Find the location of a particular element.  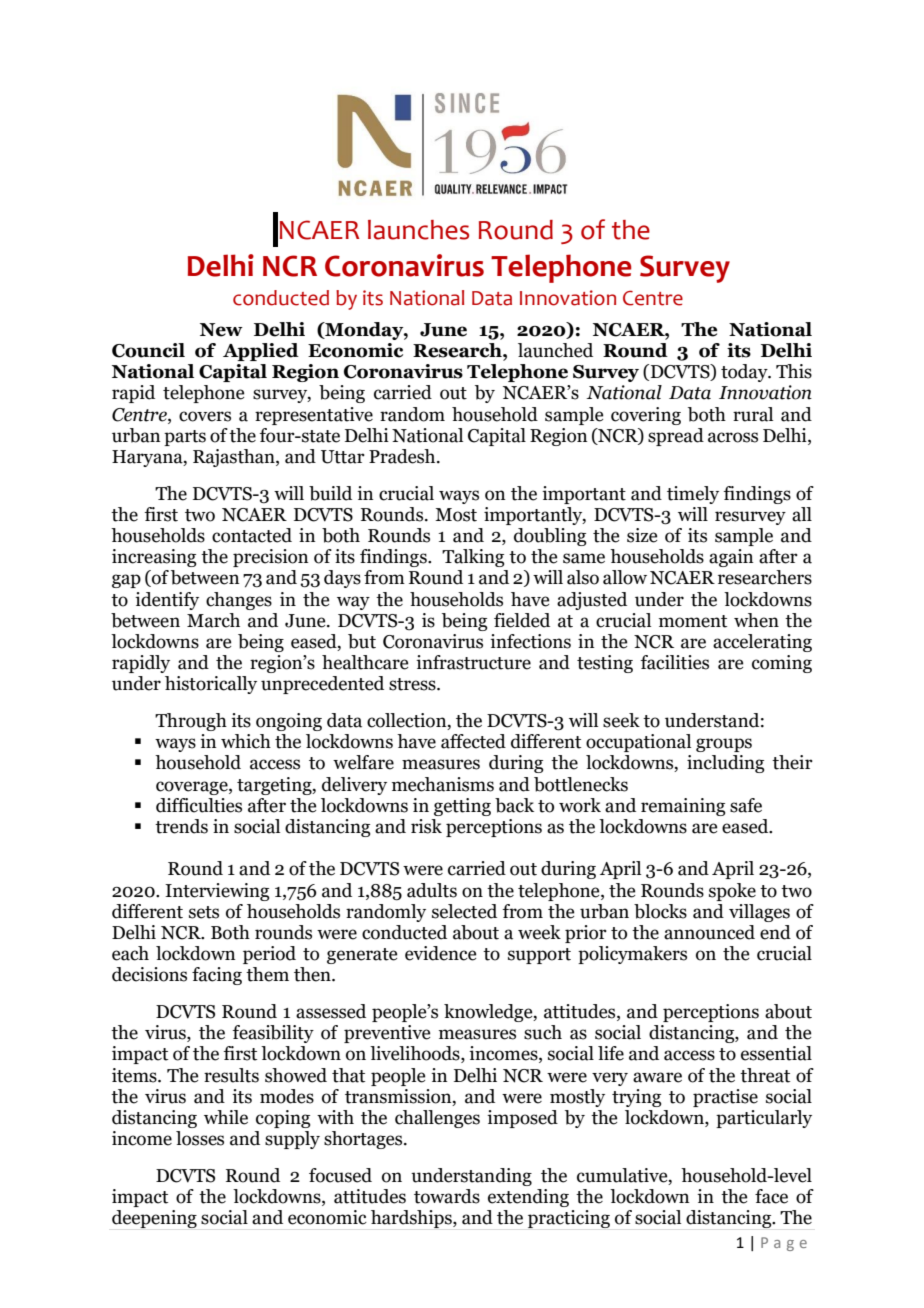

deepening is located at coordinates (154, 1219).
